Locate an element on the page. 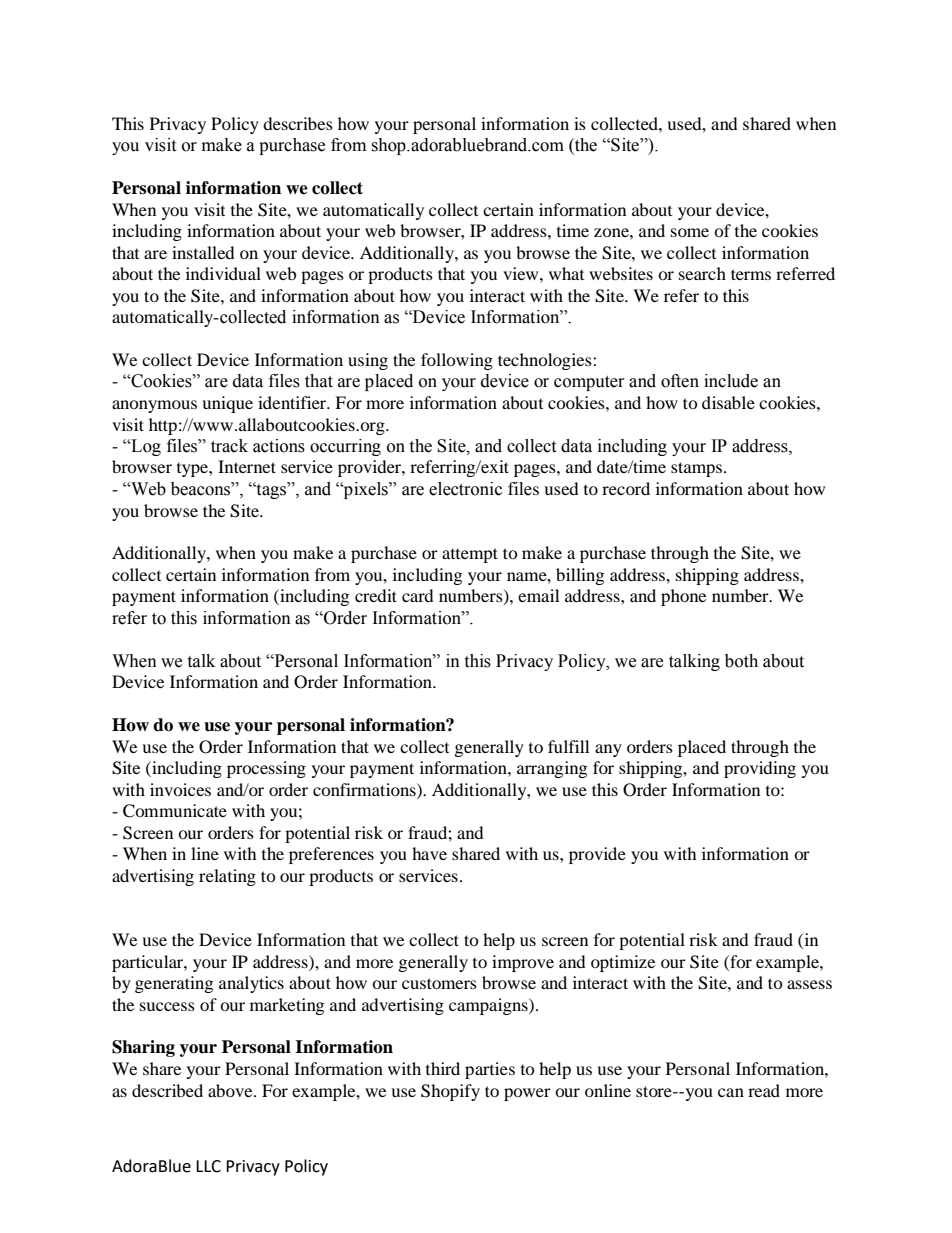 The width and height of the image is (952, 1233). some is located at coordinates (690, 232).
